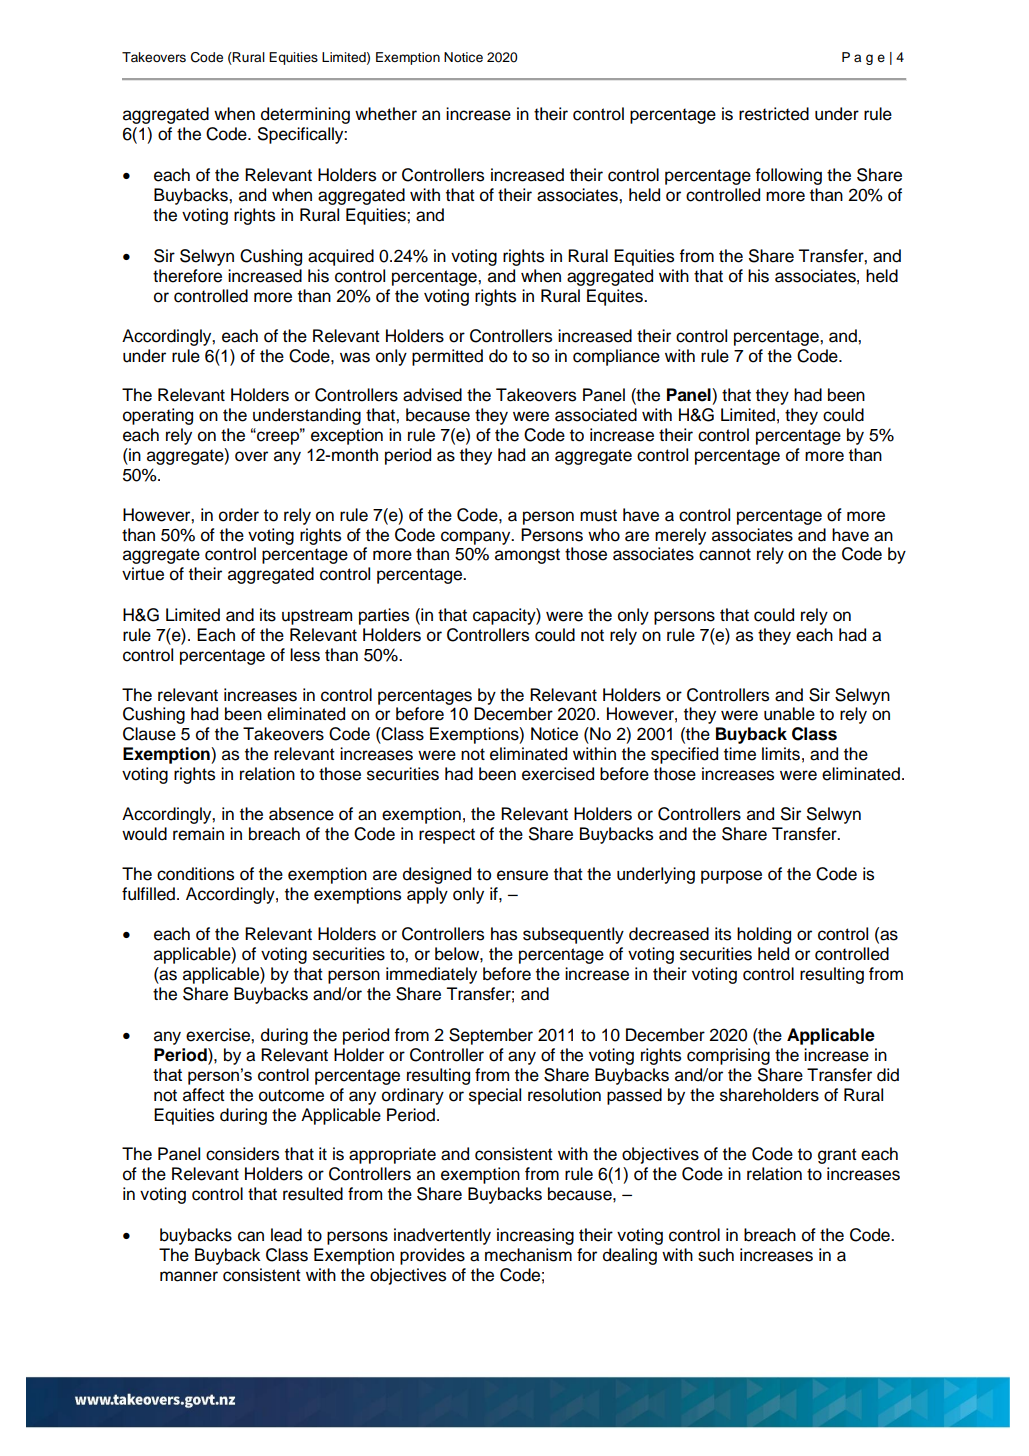 The image size is (1029, 1456). What do you see at coordinates (386, 114) in the screenshot?
I see `whether` at bounding box center [386, 114].
